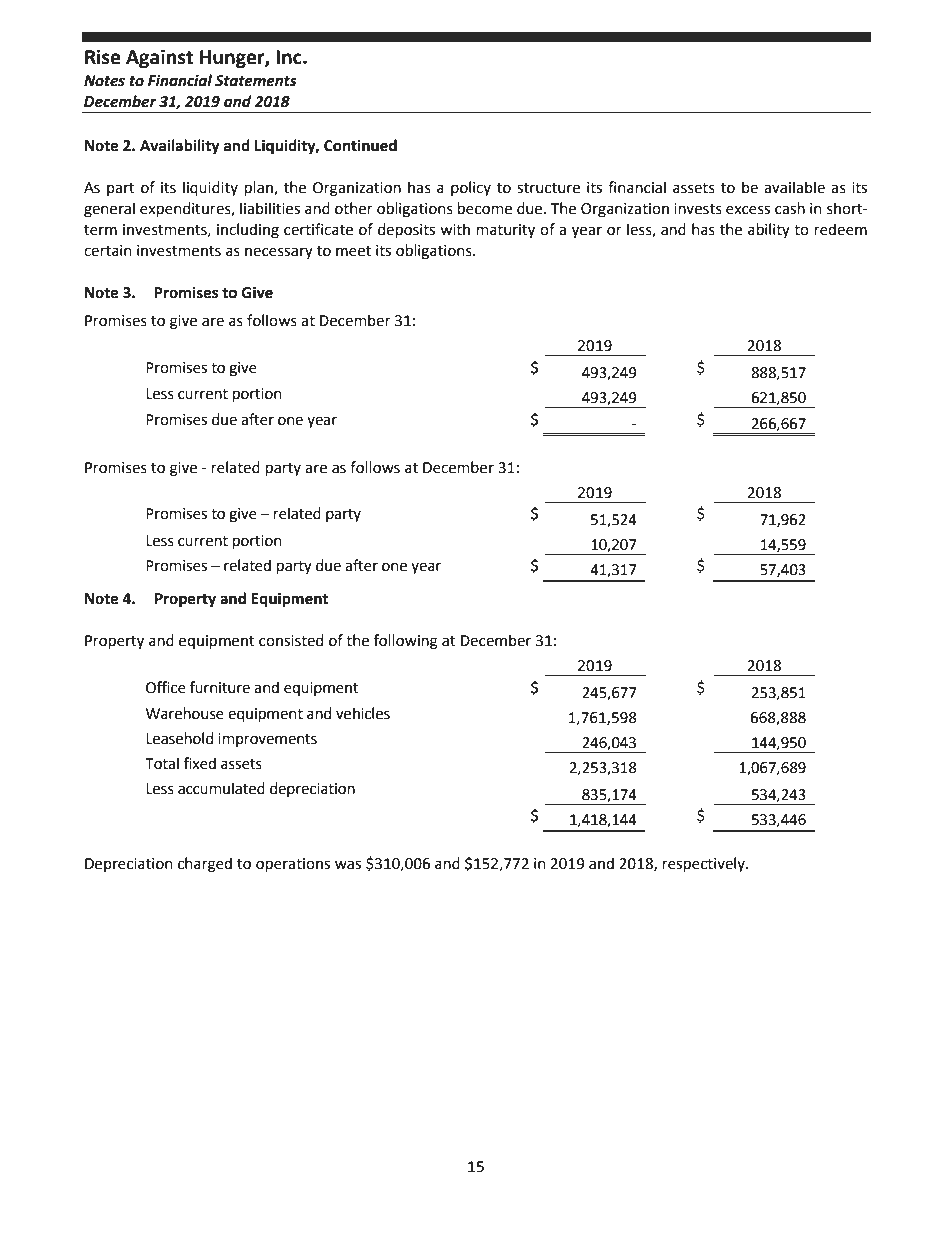 The image size is (952, 1233). What do you see at coordinates (705, 864) in the page?
I see `respectively` at bounding box center [705, 864].
